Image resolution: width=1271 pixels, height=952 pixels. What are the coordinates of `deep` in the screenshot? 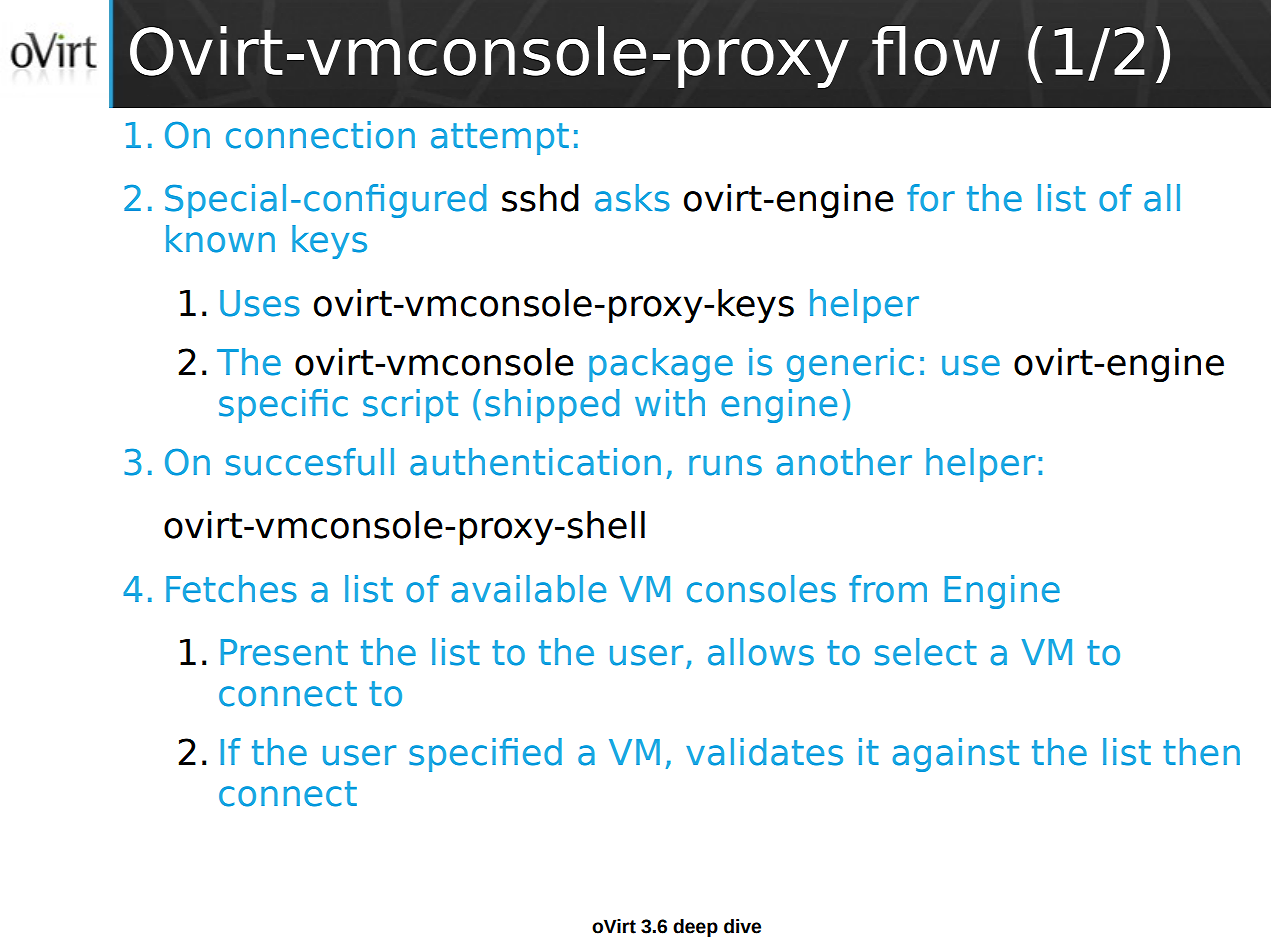 It's located at (695, 928).
